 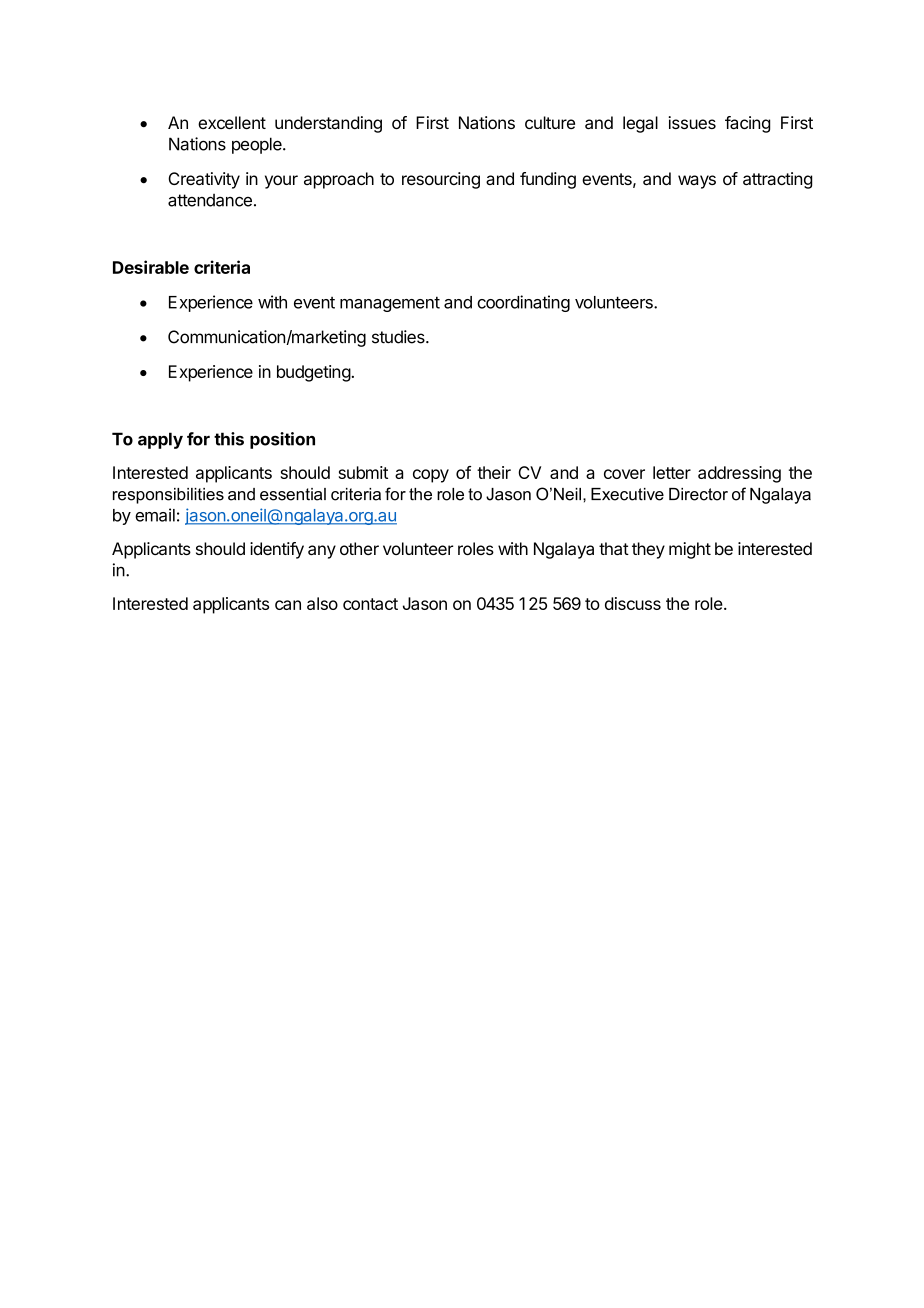 I want to click on addressing, so click(x=739, y=474).
